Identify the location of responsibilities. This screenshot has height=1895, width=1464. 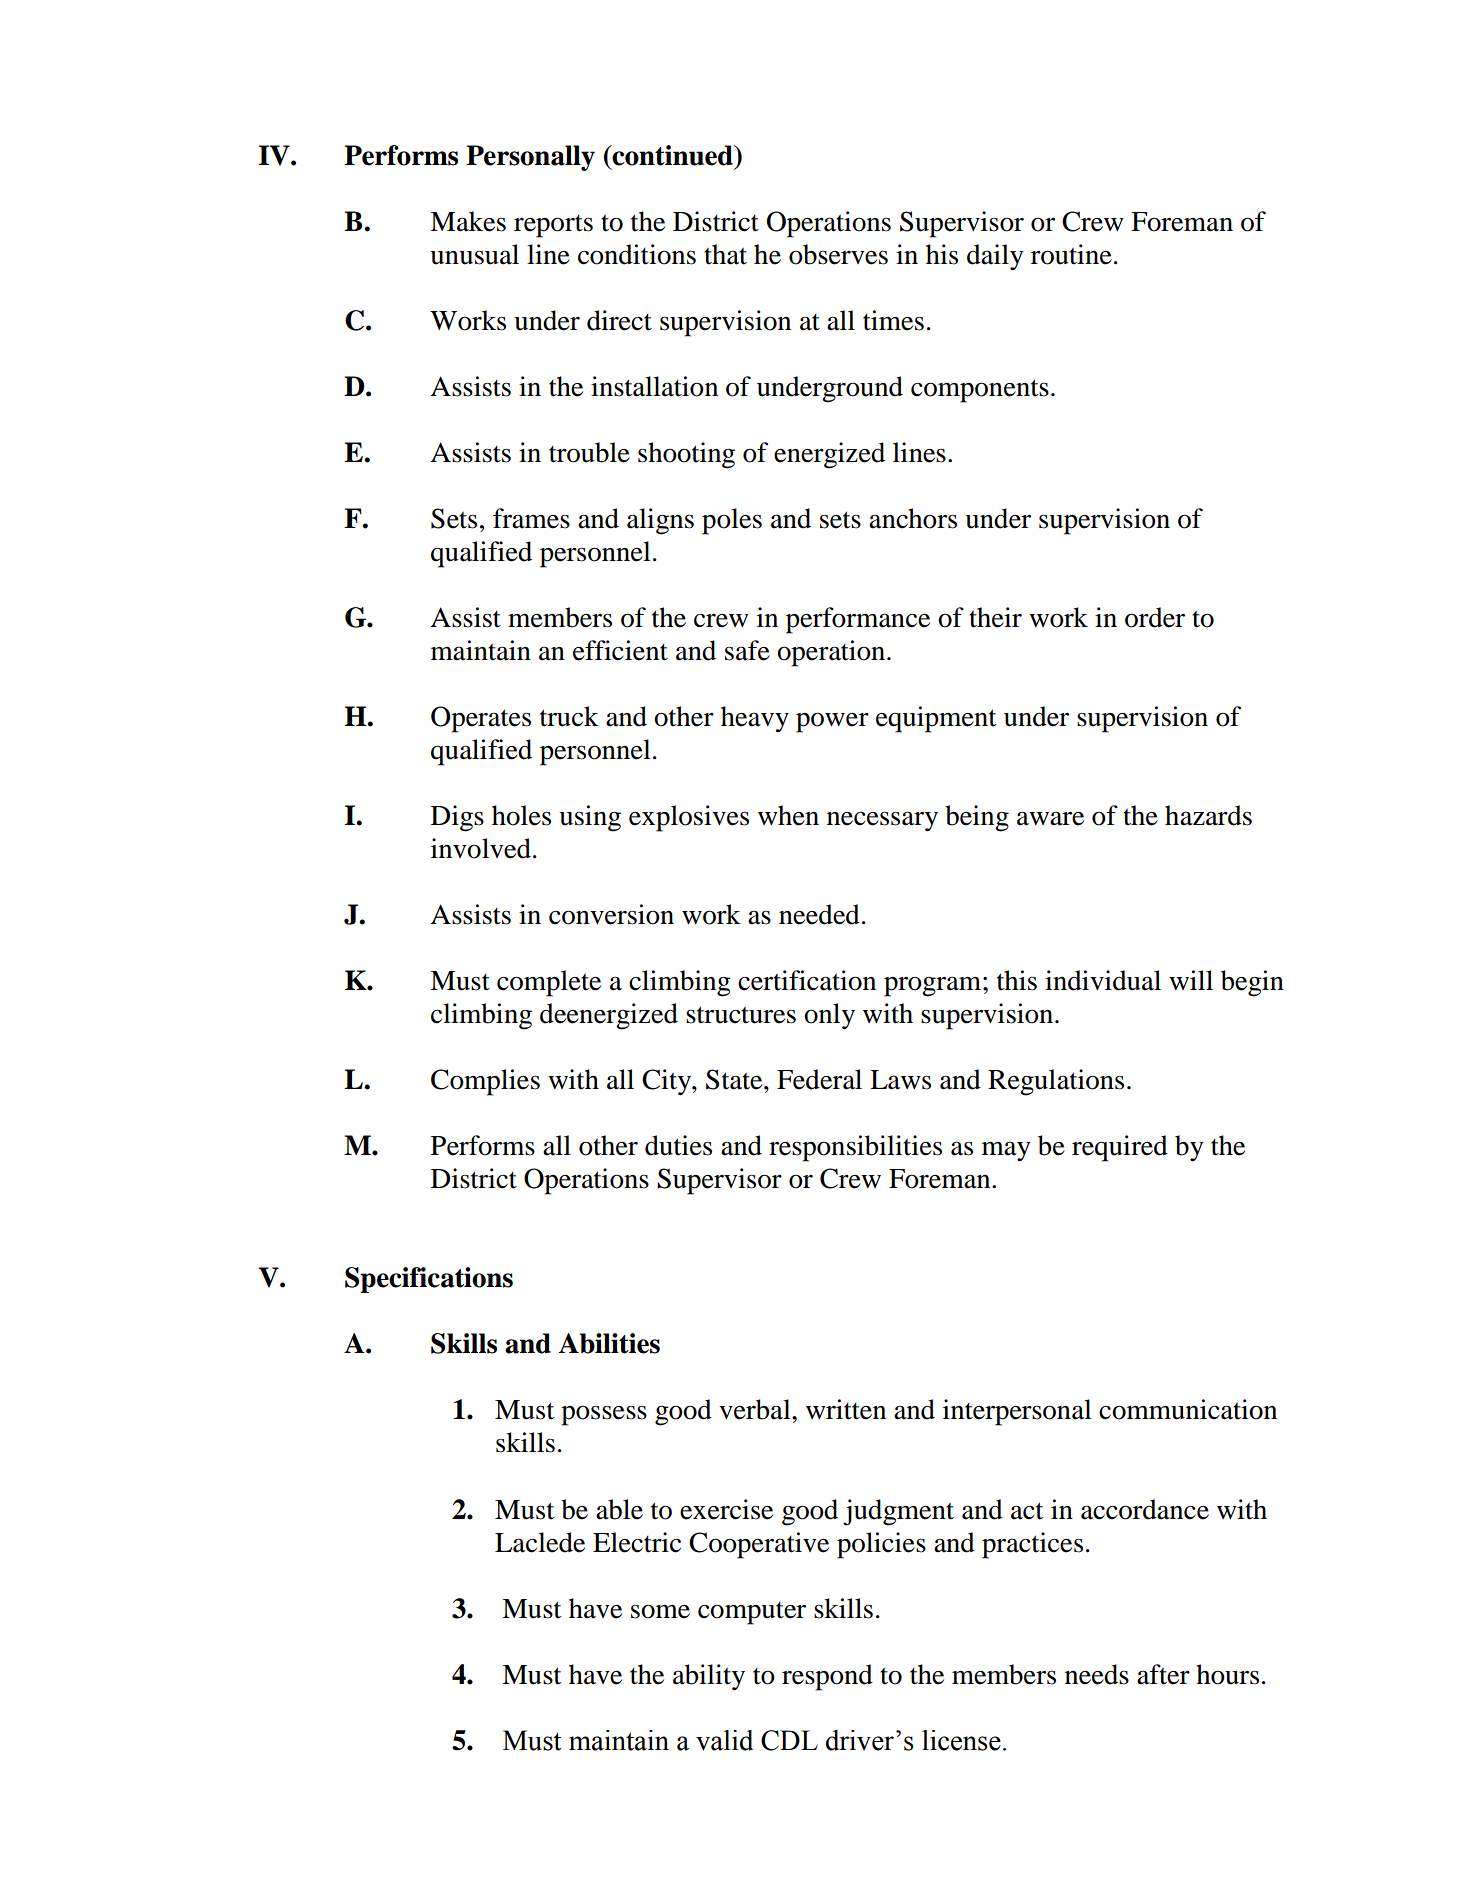
(855, 1148).
